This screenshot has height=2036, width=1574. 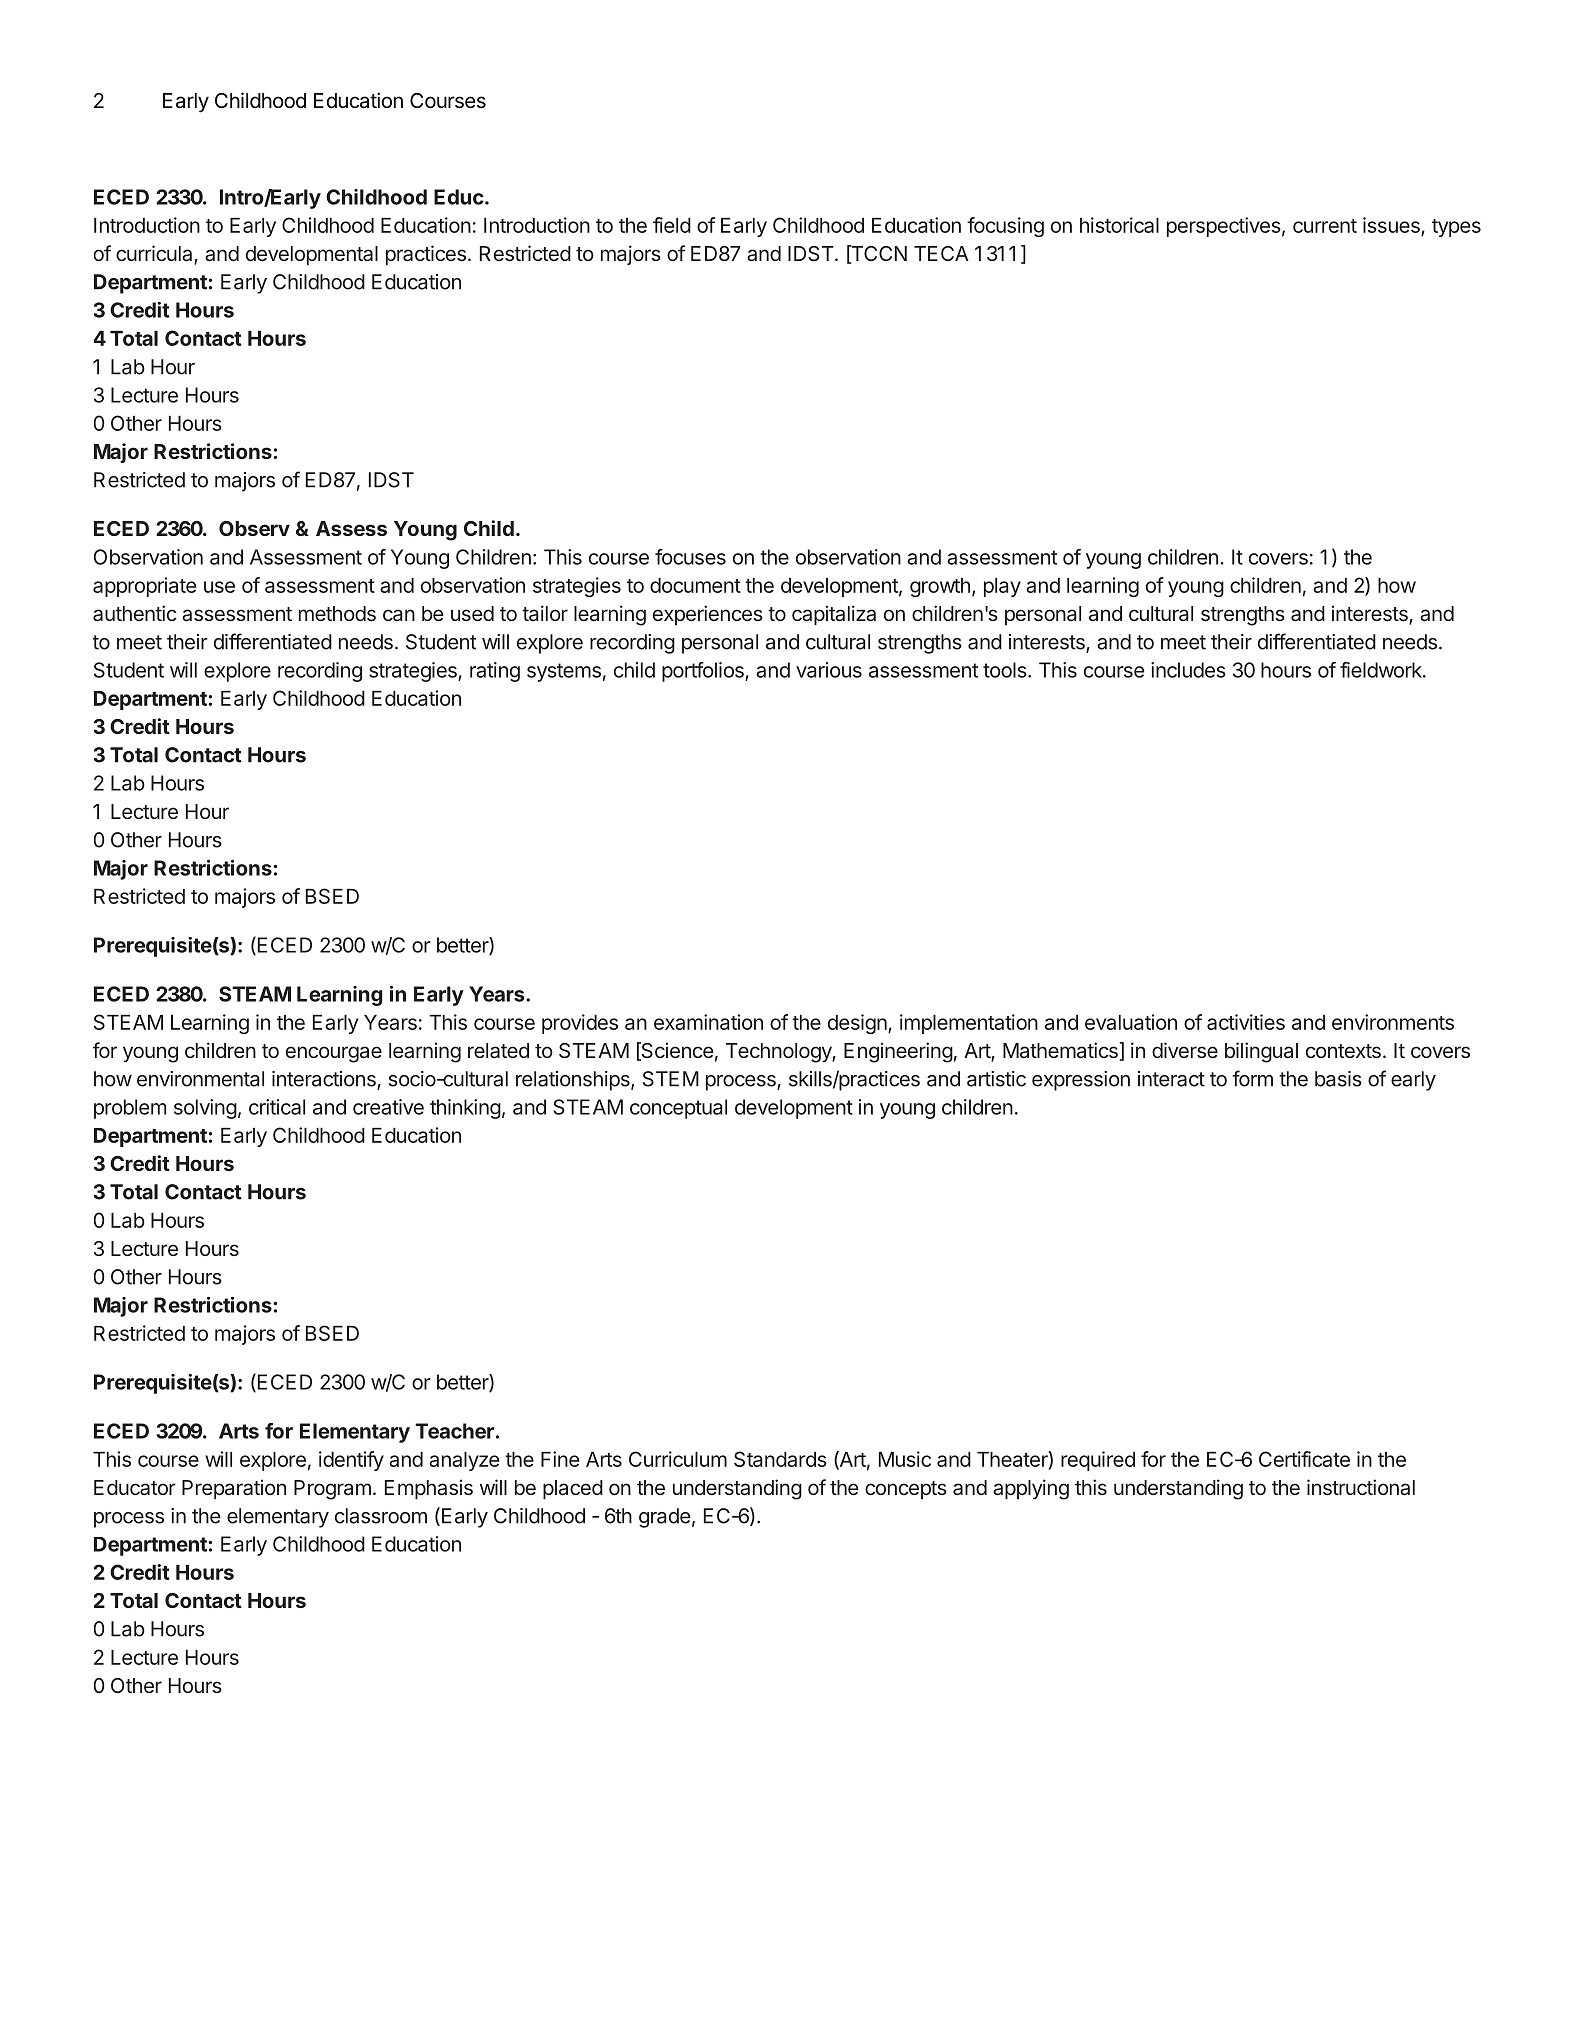 What do you see at coordinates (941, 253) in the screenshot?
I see `TECA` at bounding box center [941, 253].
